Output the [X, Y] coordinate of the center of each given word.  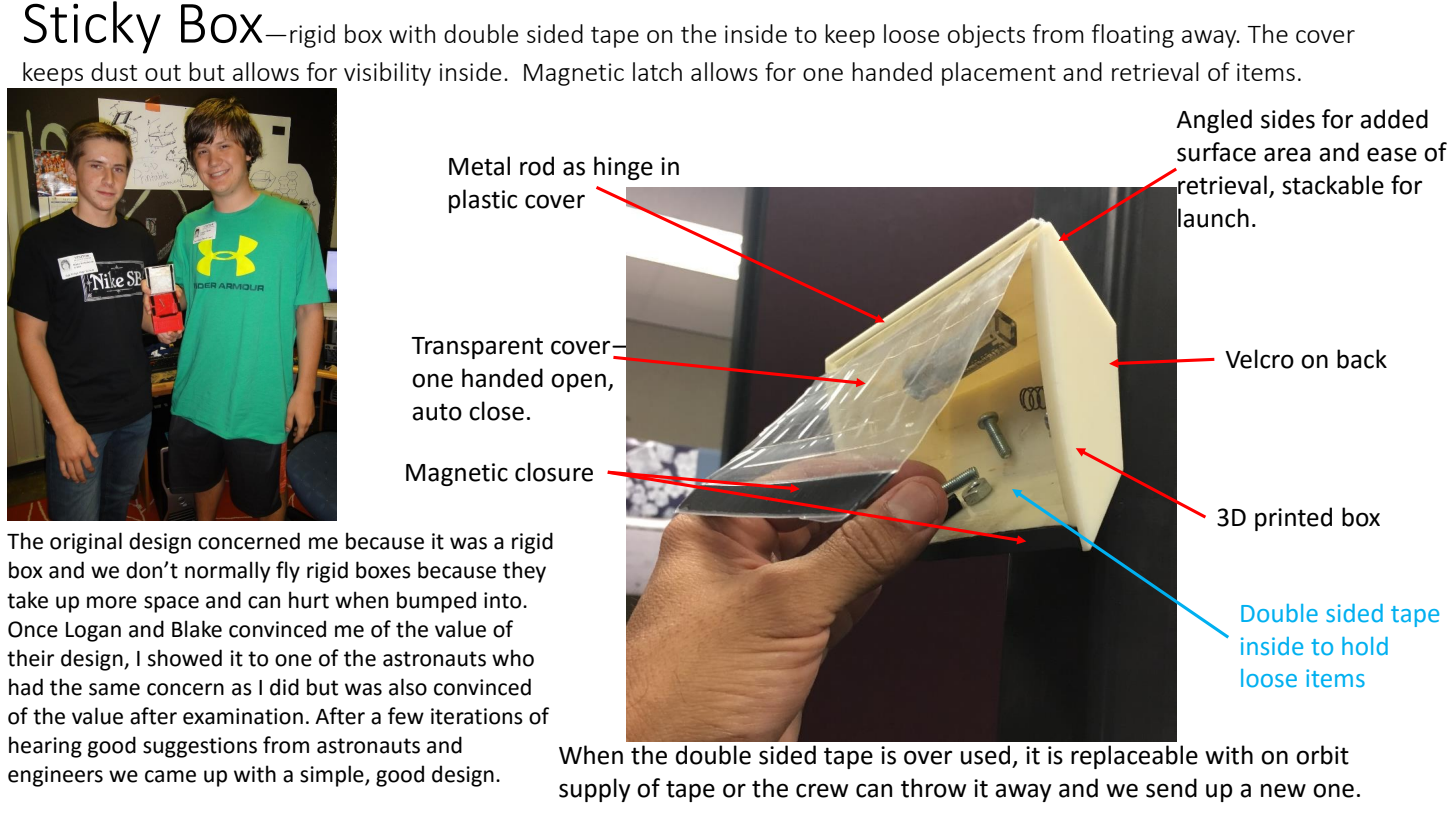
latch [657, 71]
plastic [483, 201]
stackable [1333, 185]
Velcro [1259, 359]
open [578, 382]
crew [822, 790]
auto [437, 412]
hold [1365, 646]
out [163, 73]
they [524, 572]
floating [1133, 36]
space [171, 604]
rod [537, 166]
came [170, 776]
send [1171, 788]
